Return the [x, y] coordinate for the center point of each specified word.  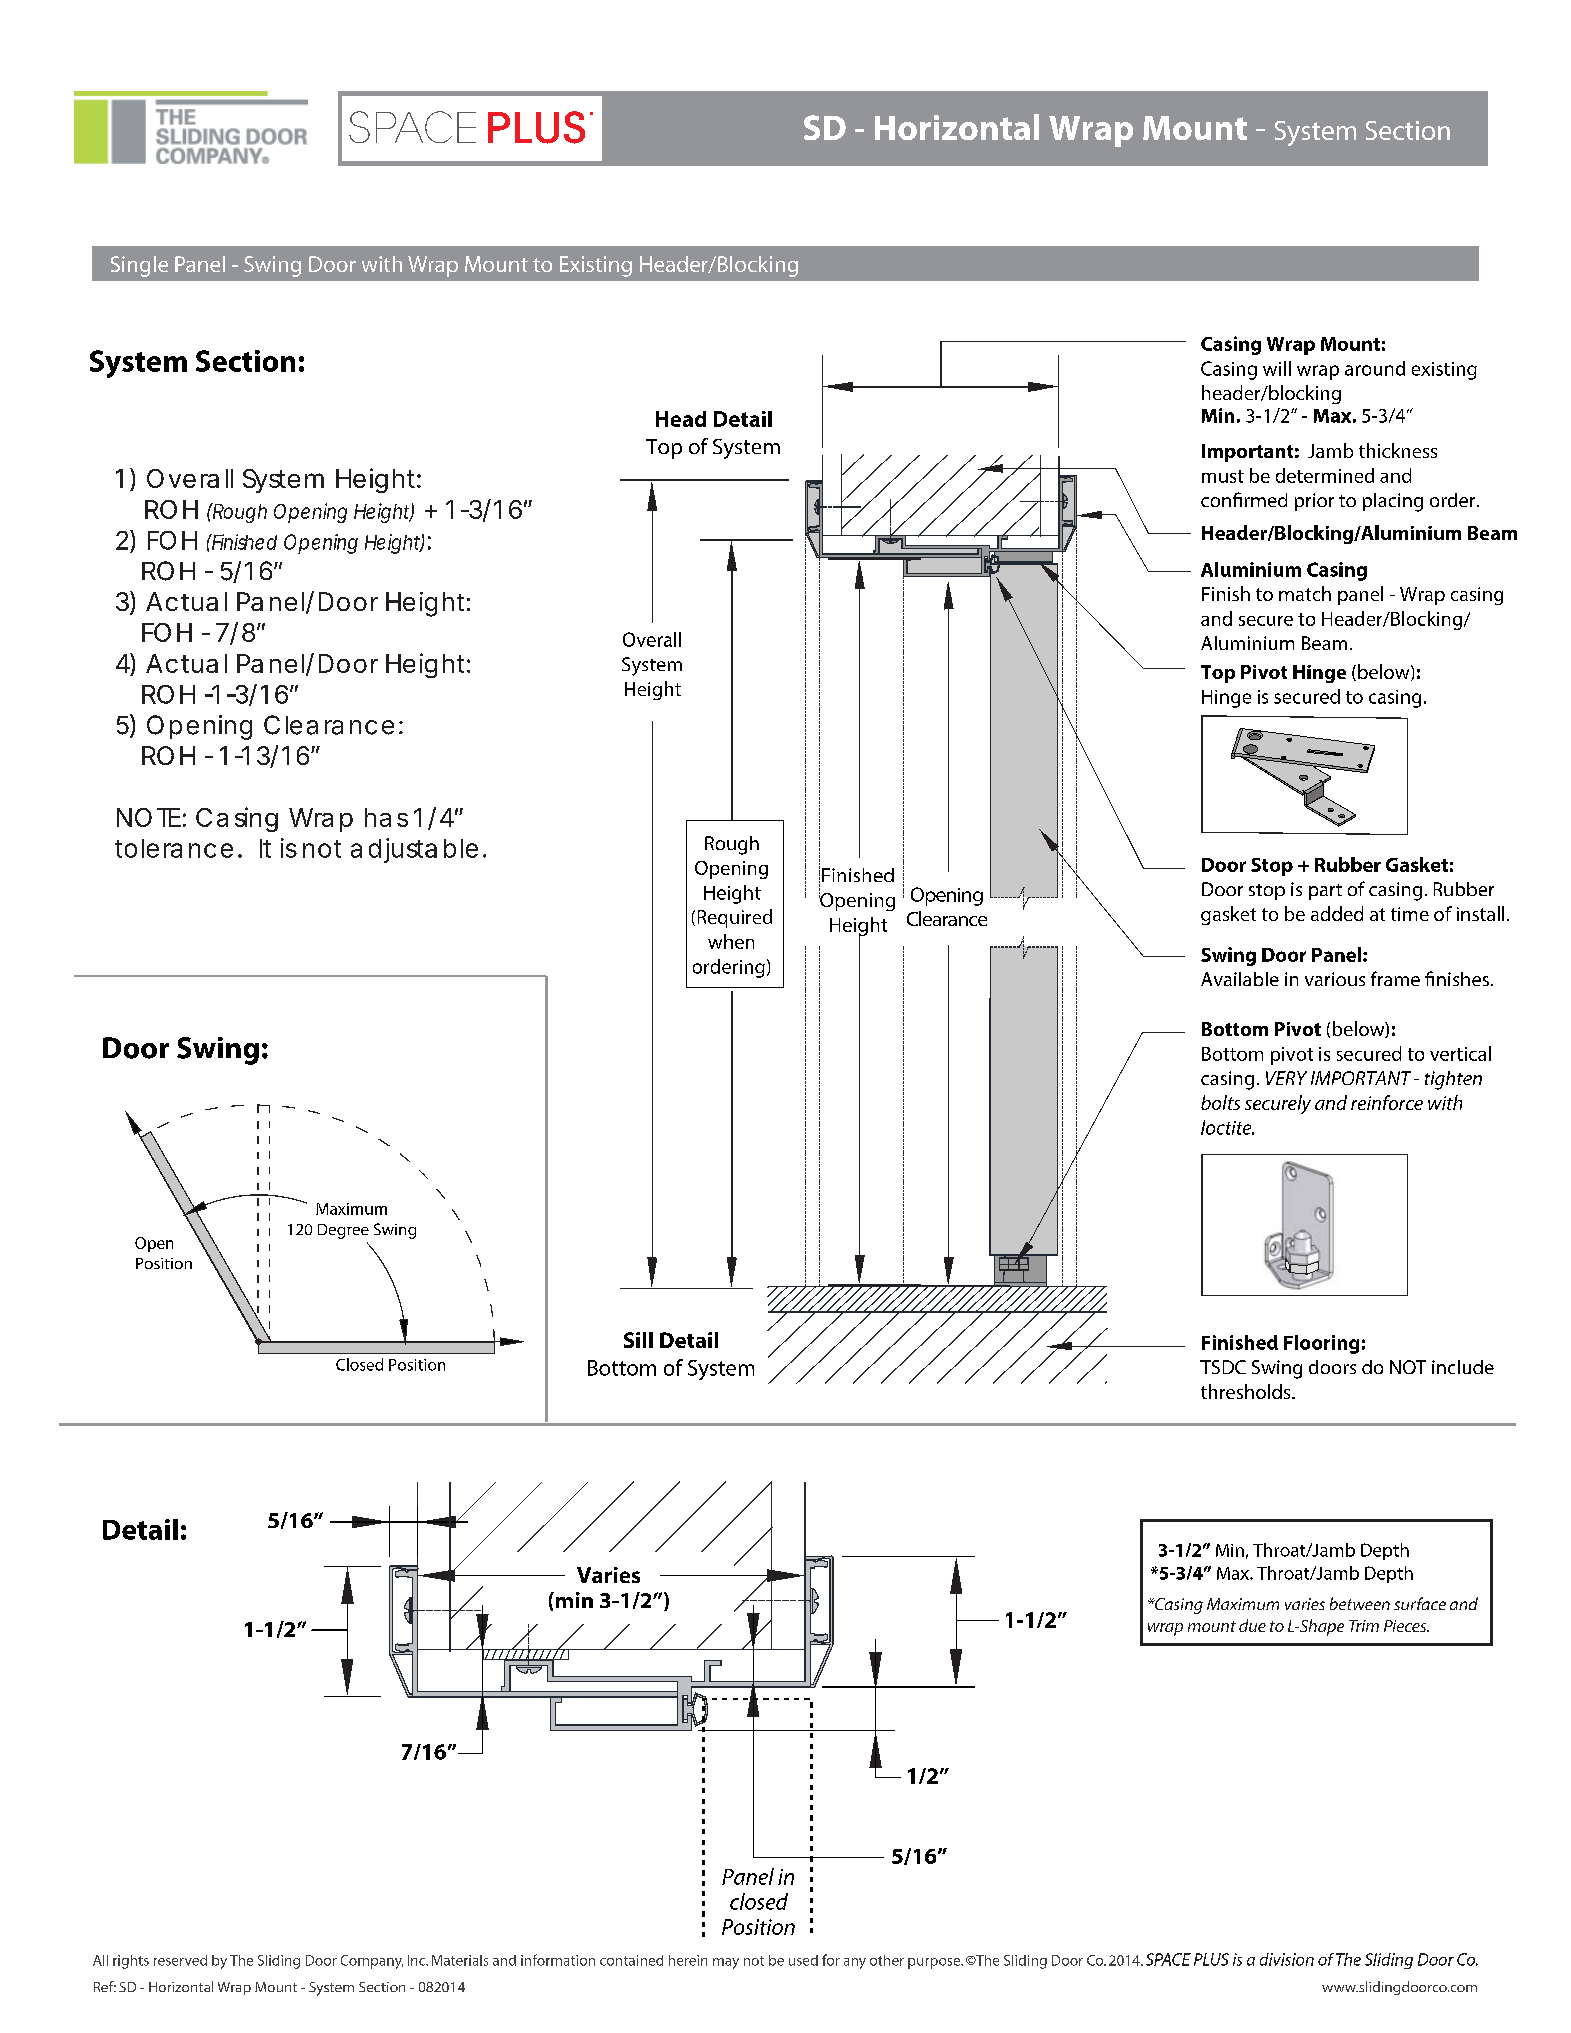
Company [372, 1962]
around [1375, 368]
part [1325, 892]
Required [735, 918]
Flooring [1321, 1344]
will [1277, 368]
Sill [638, 1340]
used [803, 1960]
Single [139, 266]
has [386, 817]
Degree [343, 1231]
